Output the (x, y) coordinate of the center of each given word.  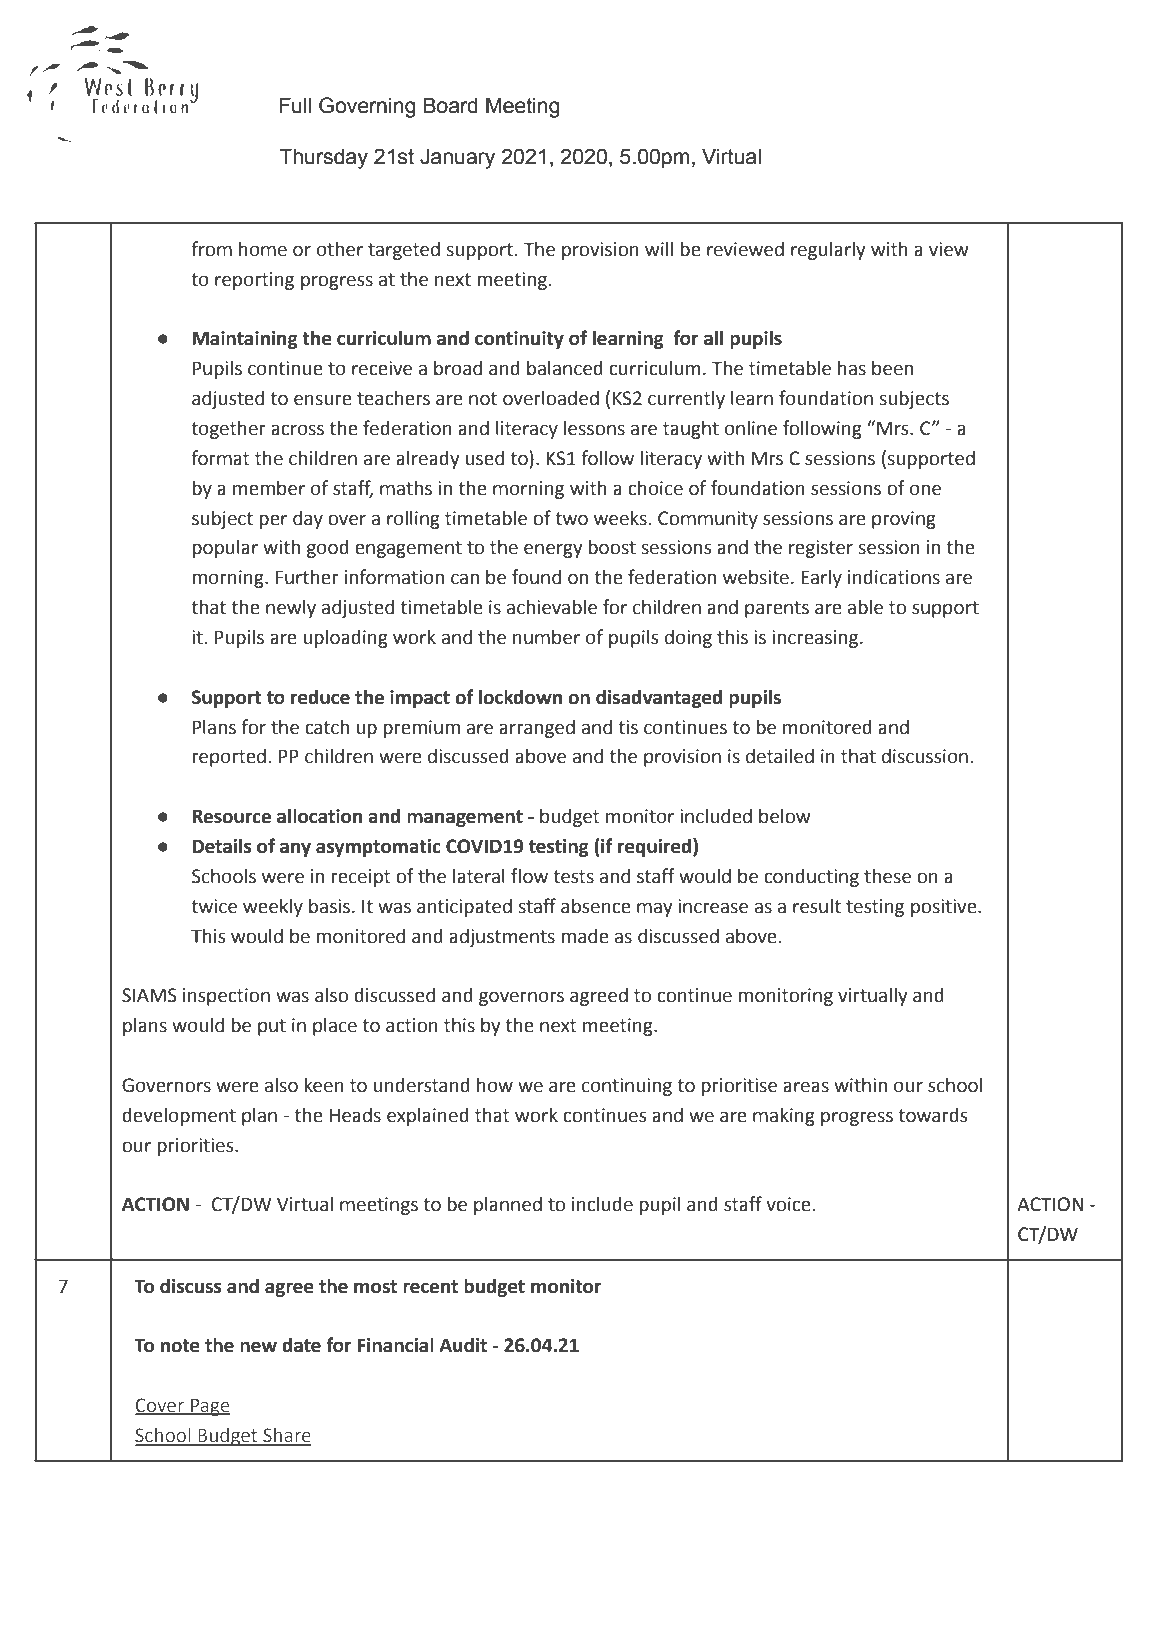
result (817, 906)
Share (286, 1436)
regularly (828, 250)
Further (307, 577)
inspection (226, 997)
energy (553, 550)
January (457, 158)
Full (295, 105)
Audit (463, 1345)
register (821, 549)
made (585, 936)
